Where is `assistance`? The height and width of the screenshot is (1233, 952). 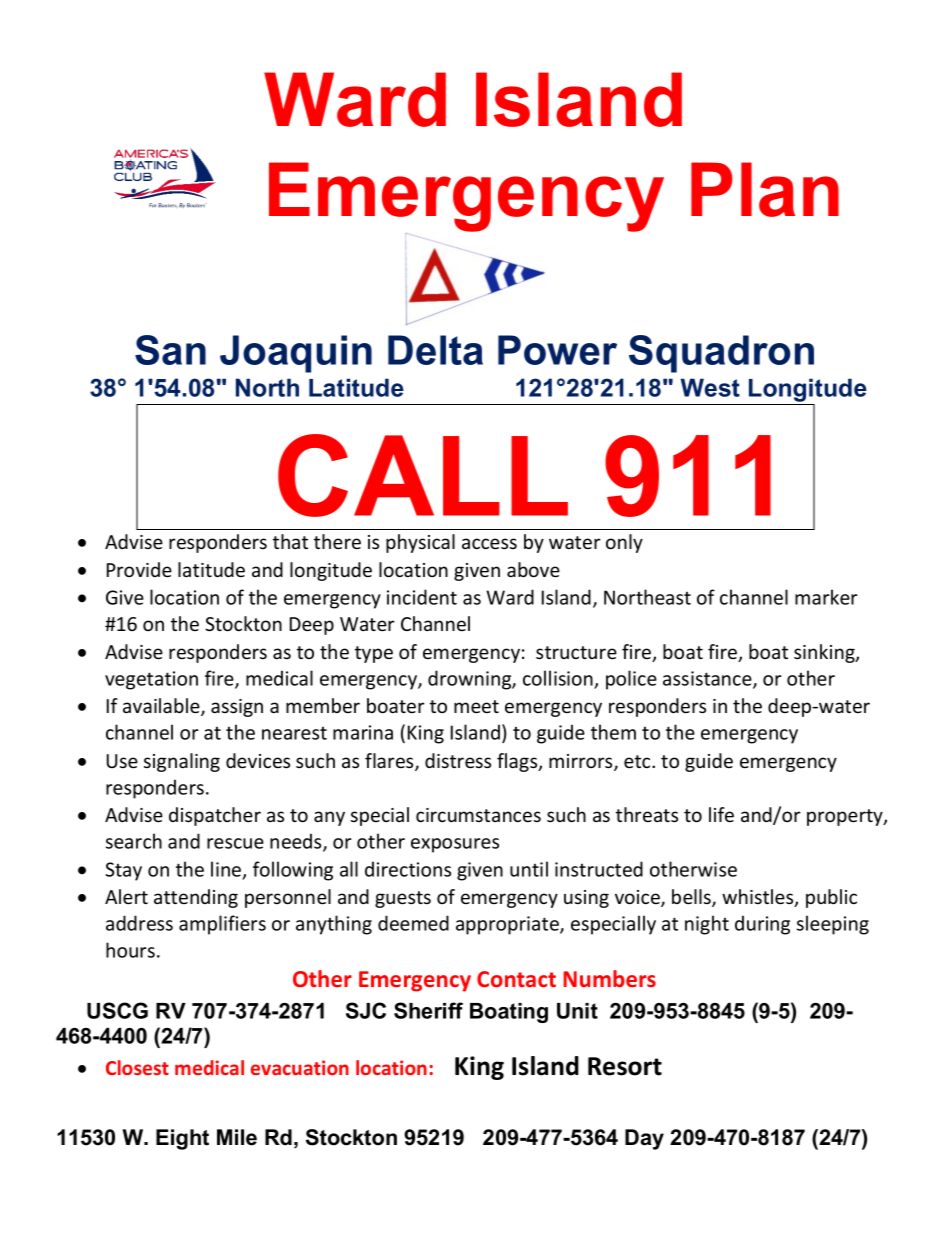
assistance is located at coordinates (708, 679).
